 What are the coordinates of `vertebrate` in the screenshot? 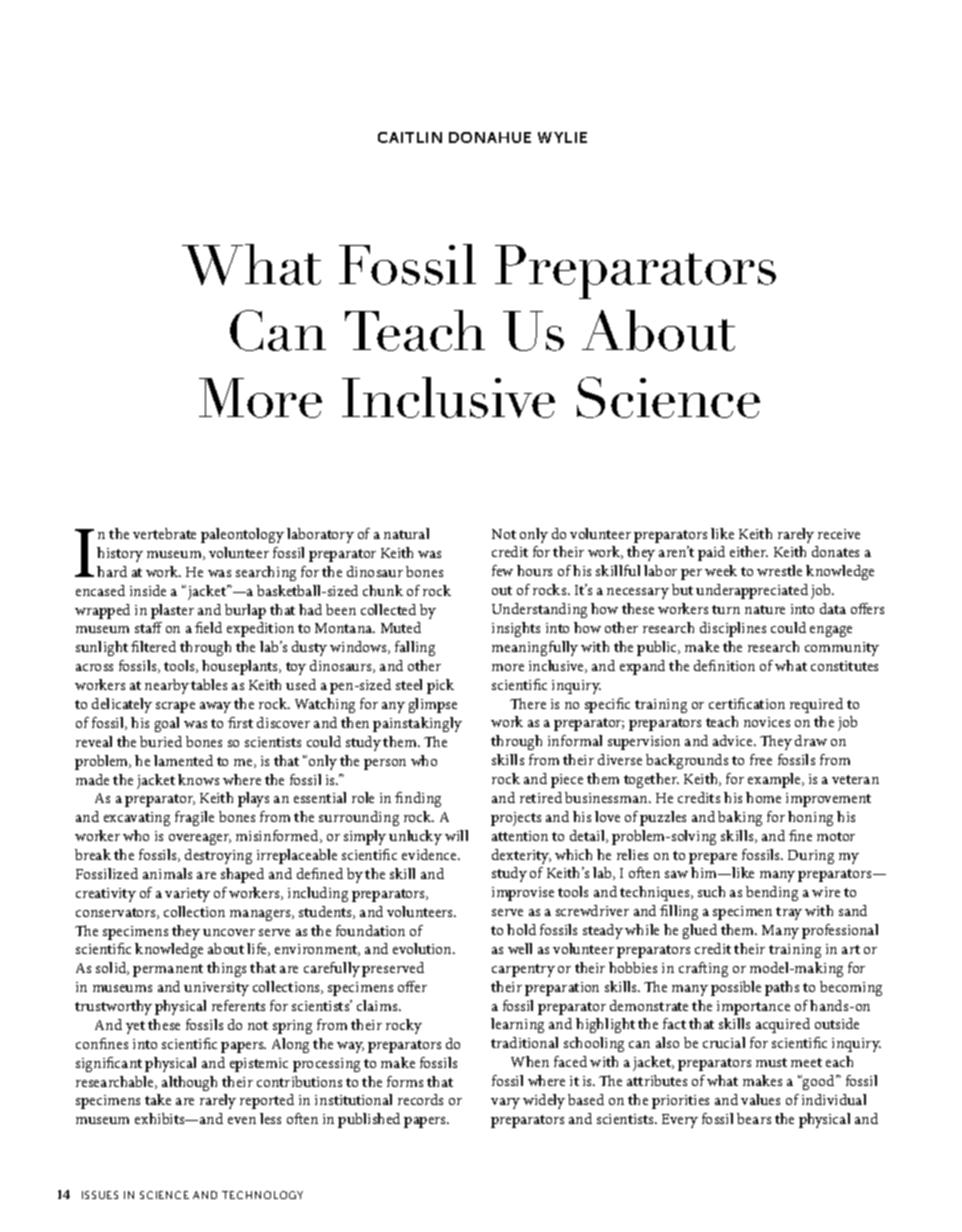 It's located at (164, 533).
